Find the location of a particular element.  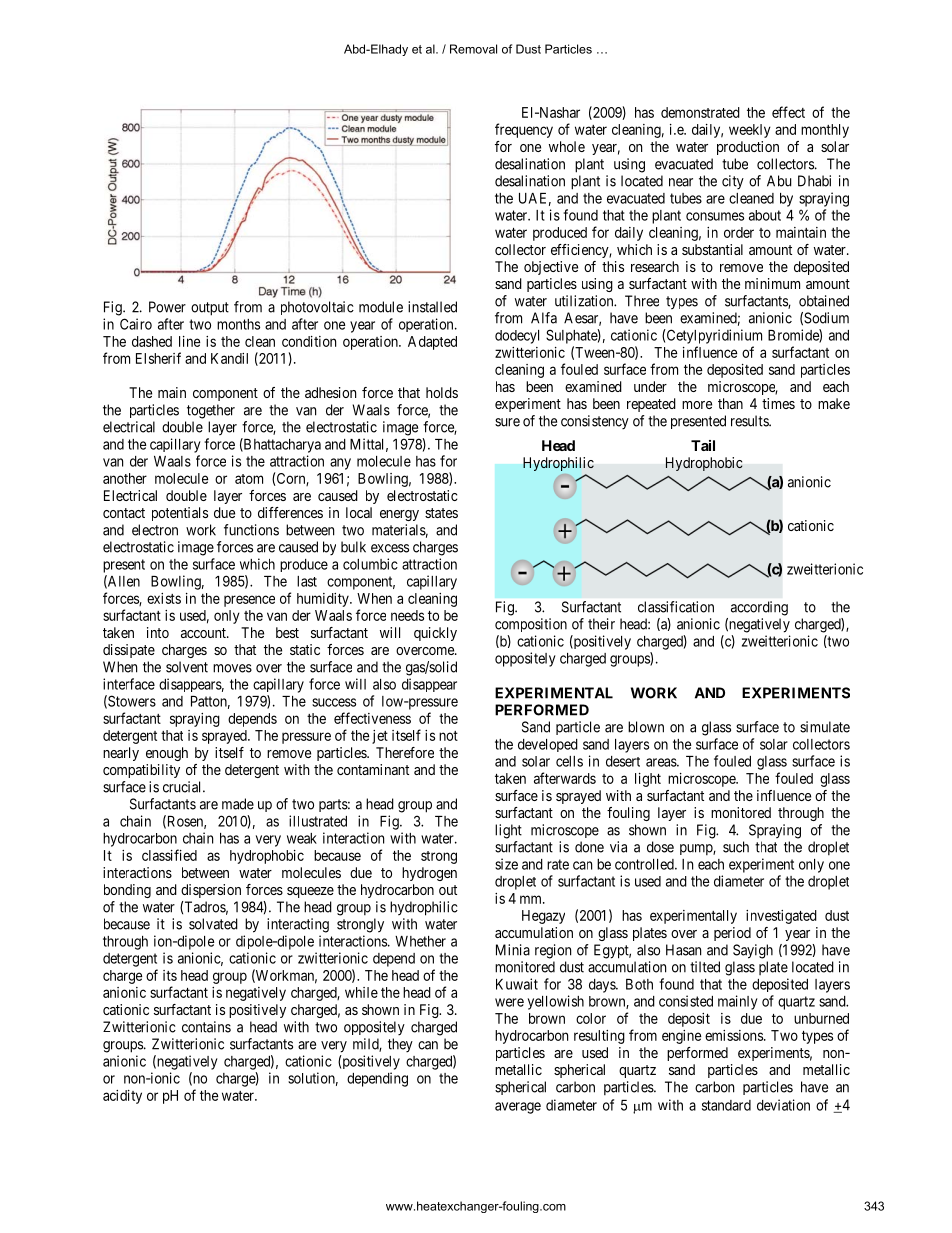

frequency is located at coordinates (524, 130).
